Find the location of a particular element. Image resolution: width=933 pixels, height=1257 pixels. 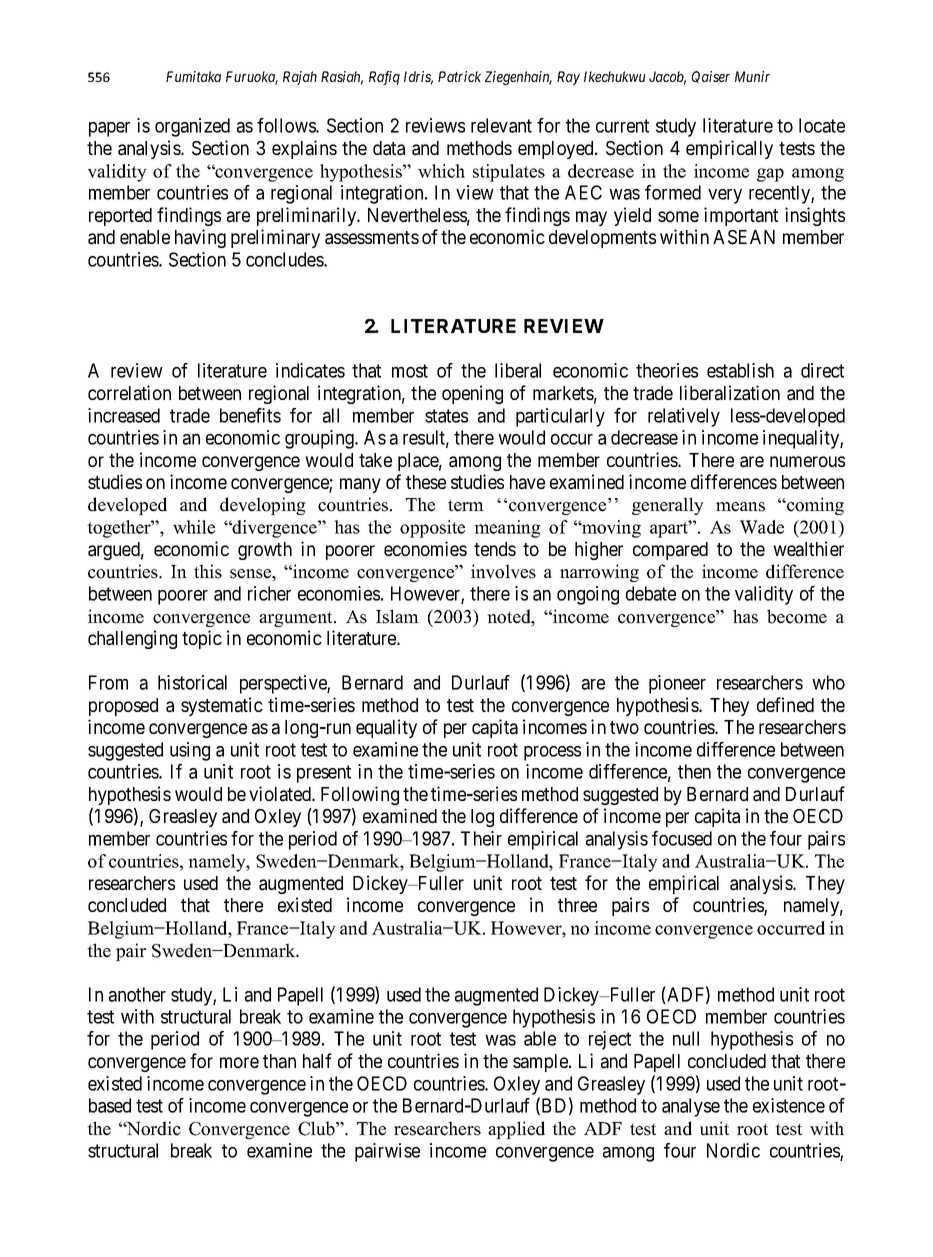

states is located at coordinates (446, 416).
